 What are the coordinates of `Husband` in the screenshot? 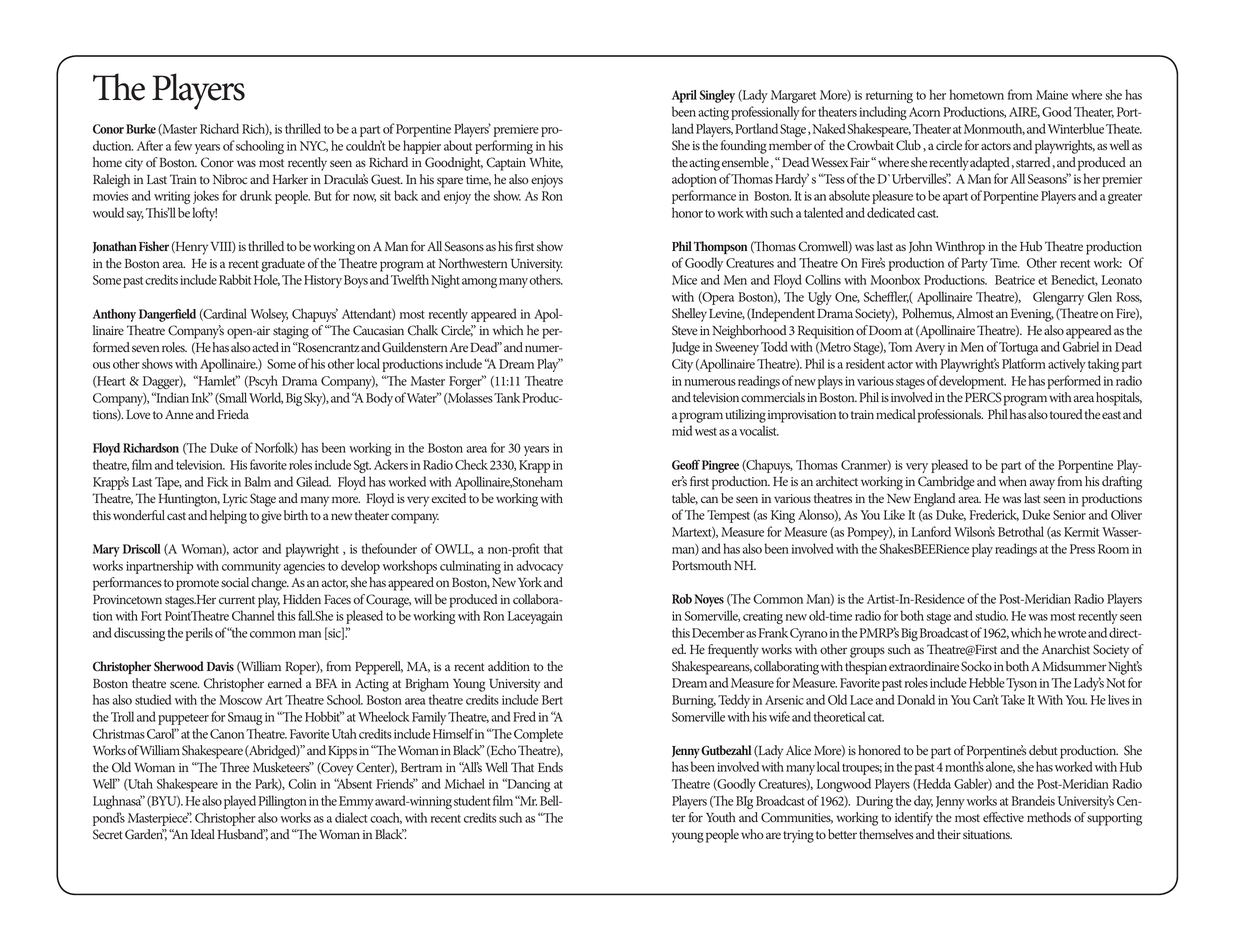 It's located at (241, 834).
